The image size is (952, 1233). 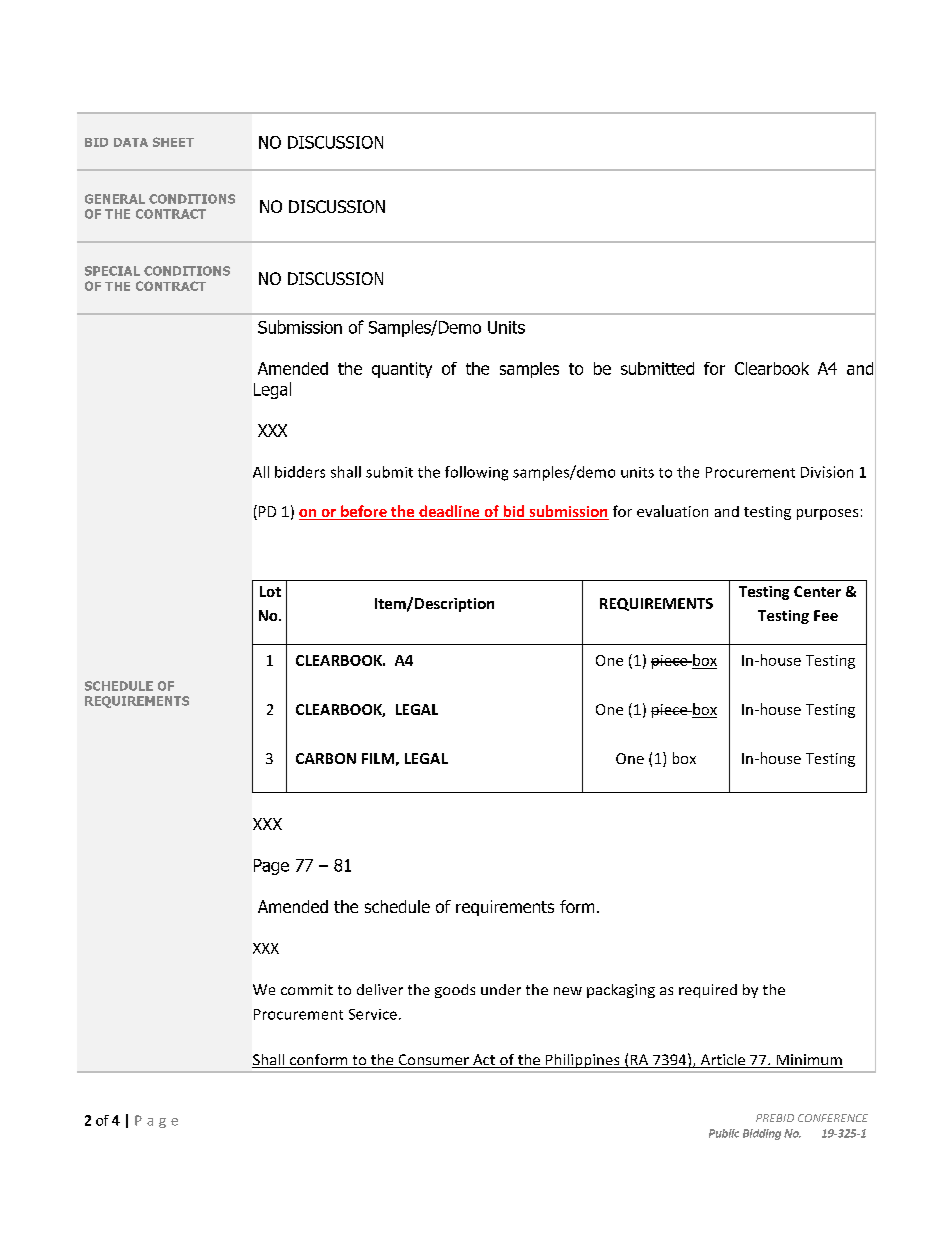 What do you see at coordinates (307, 989) in the document?
I see `commit` at bounding box center [307, 989].
